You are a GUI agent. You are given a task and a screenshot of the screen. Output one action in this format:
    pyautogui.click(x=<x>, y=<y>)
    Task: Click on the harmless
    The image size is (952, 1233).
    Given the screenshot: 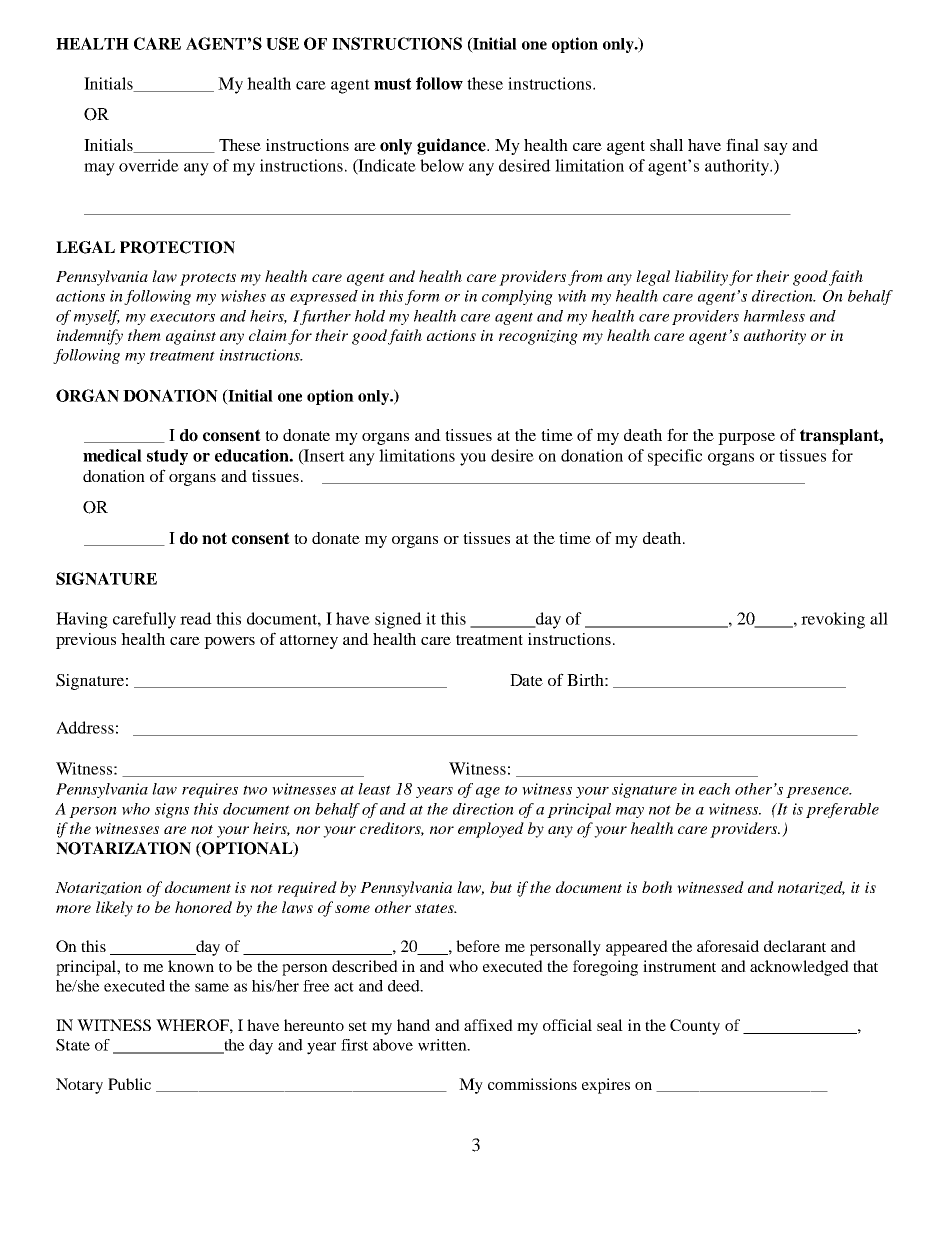 What is the action you would take?
    pyautogui.click(x=774, y=316)
